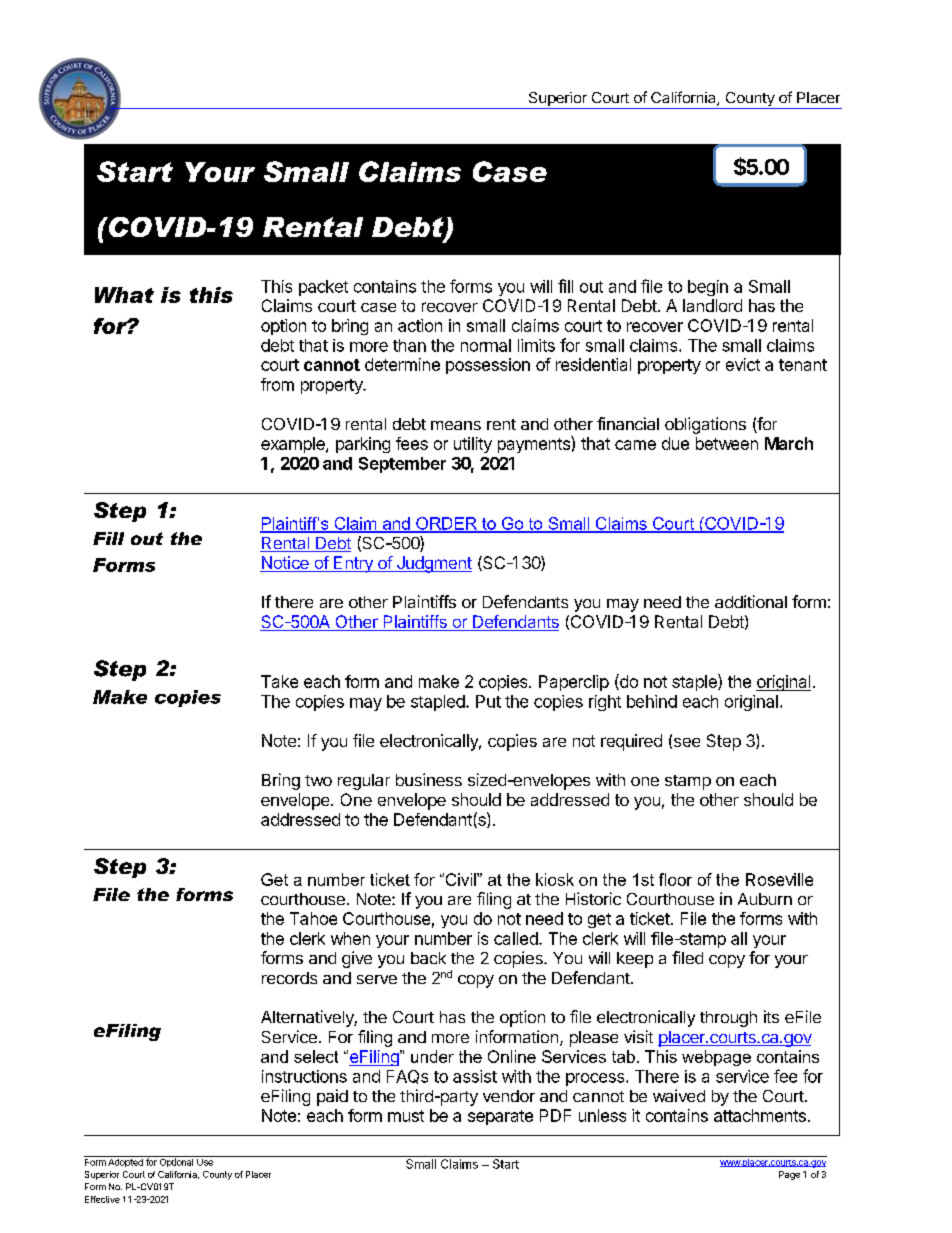 The height and width of the document is (1233, 952). Describe the element at coordinates (279, 681) in the document. I see `Take` at that location.
